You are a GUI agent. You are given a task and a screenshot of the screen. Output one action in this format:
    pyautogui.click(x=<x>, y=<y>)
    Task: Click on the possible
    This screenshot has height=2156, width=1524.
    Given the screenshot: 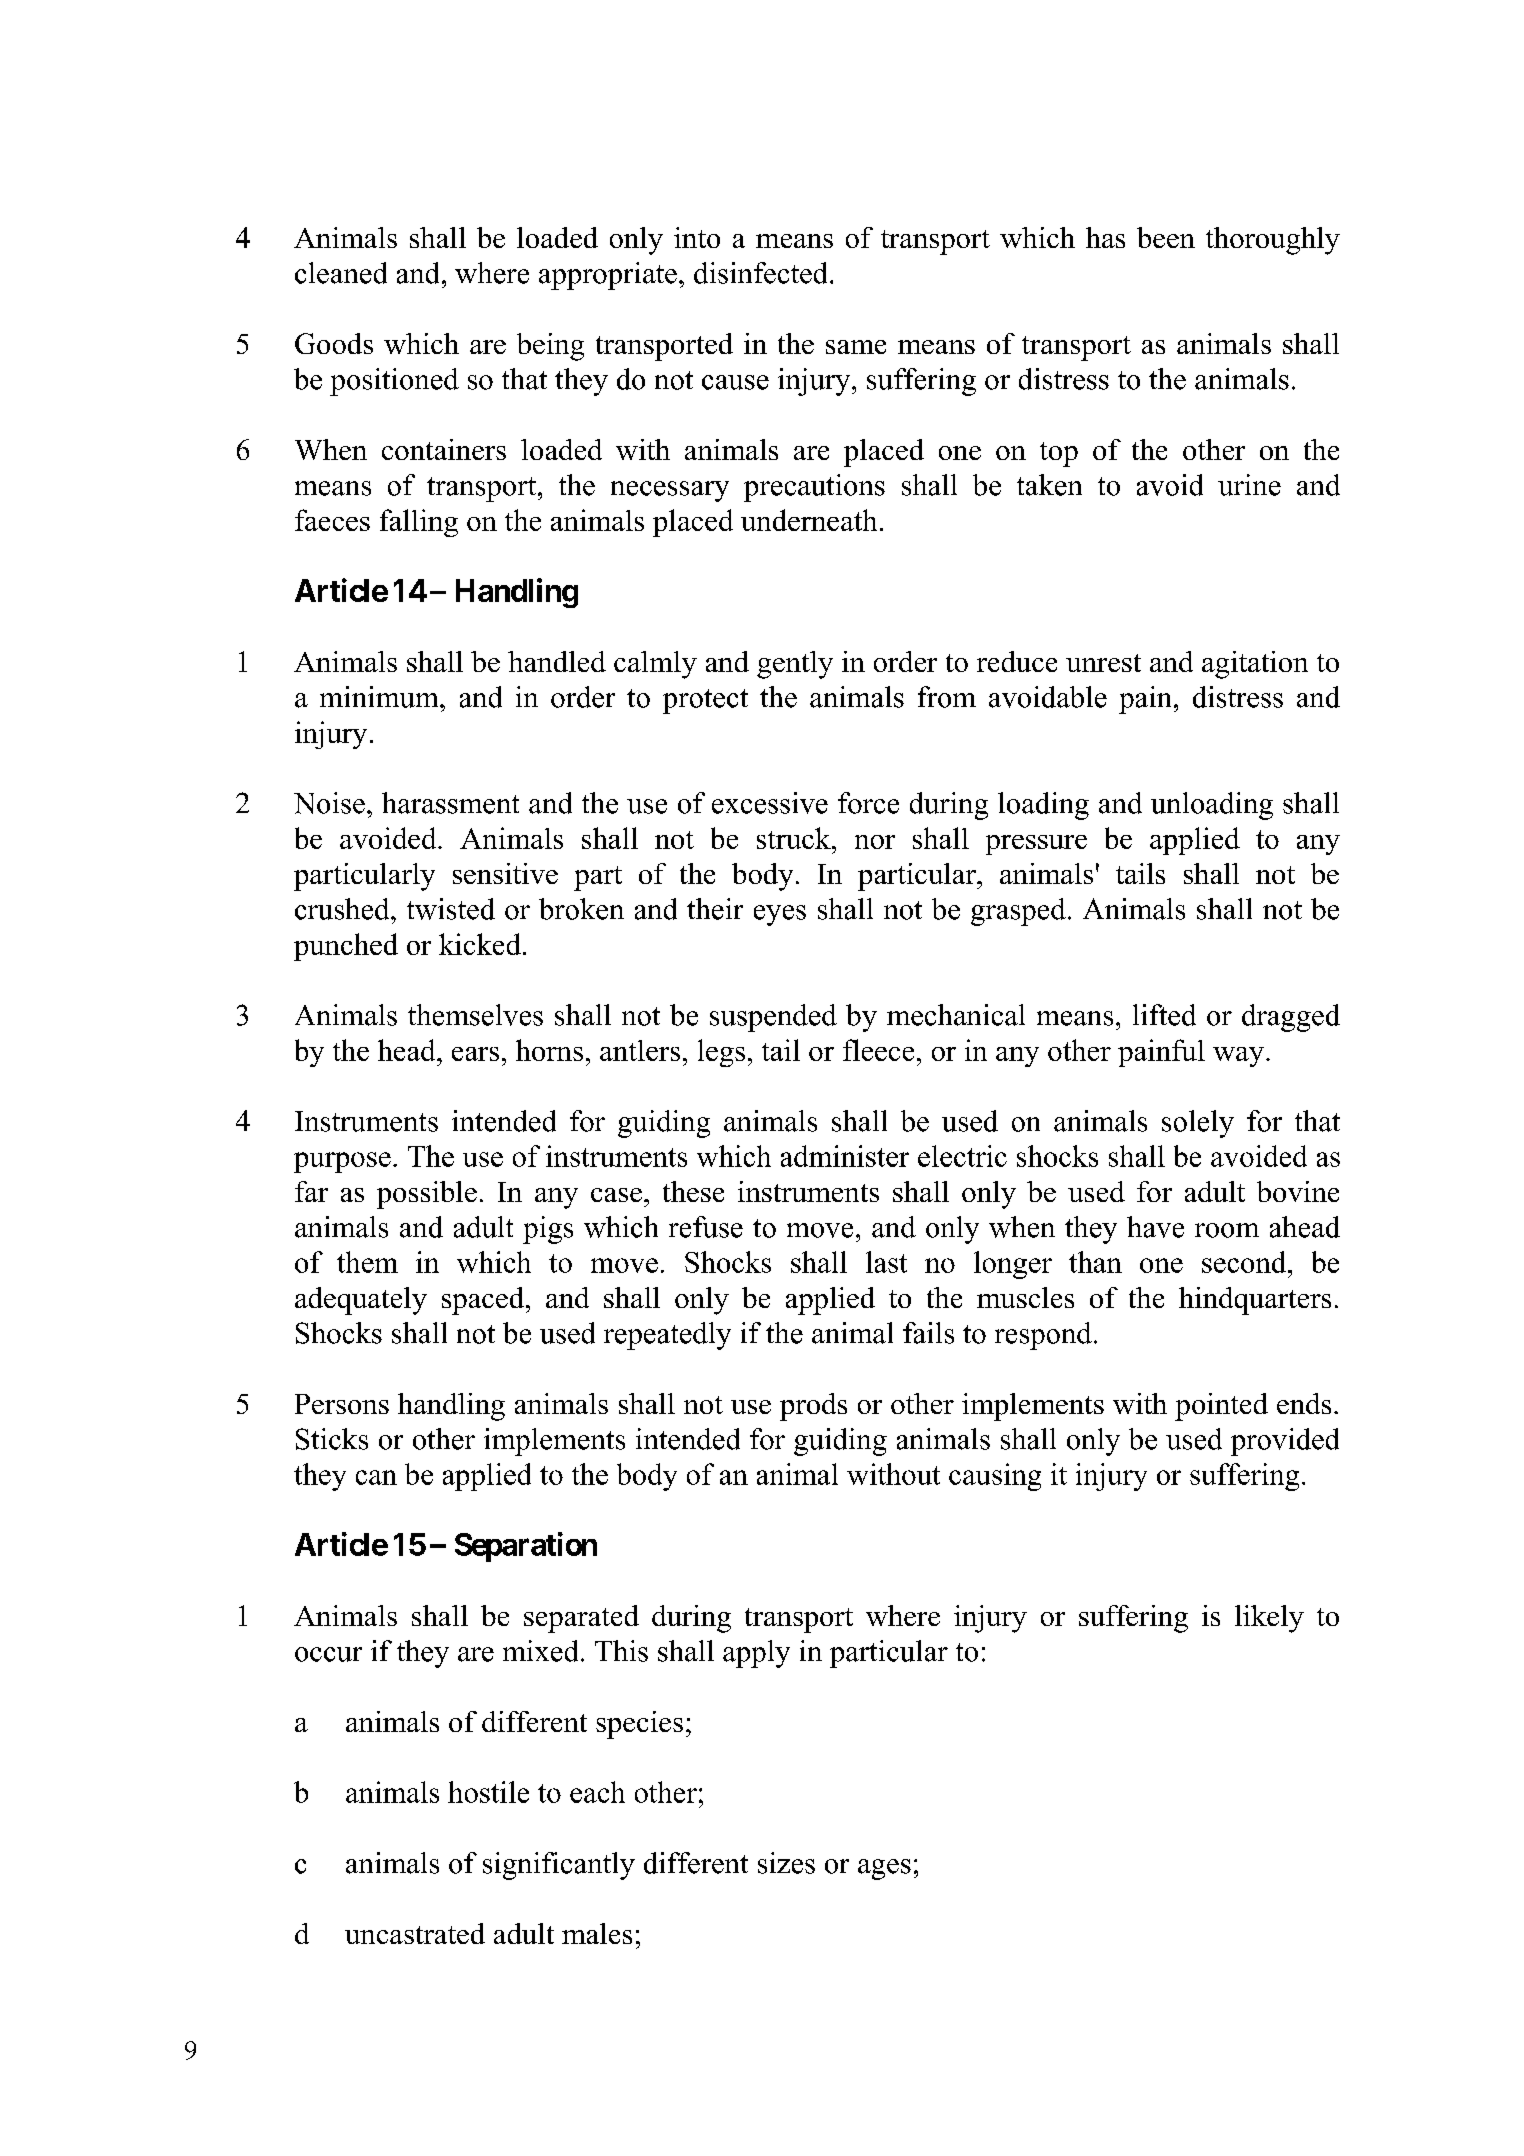 What is the action you would take?
    pyautogui.click(x=427, y=1195)
